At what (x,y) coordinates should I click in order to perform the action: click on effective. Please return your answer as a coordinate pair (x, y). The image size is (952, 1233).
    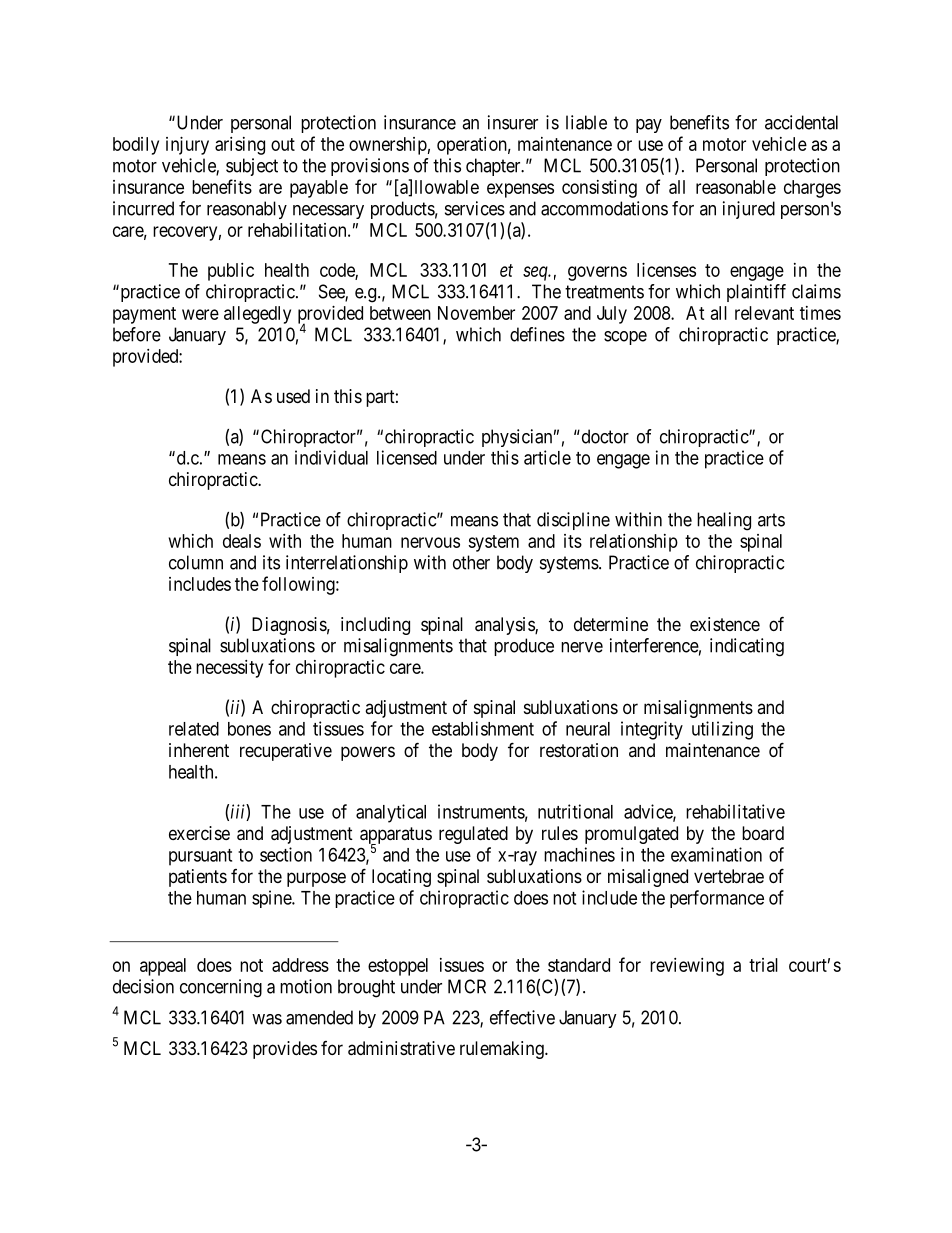
    Looking at the image, I should click on (522, 1017).
